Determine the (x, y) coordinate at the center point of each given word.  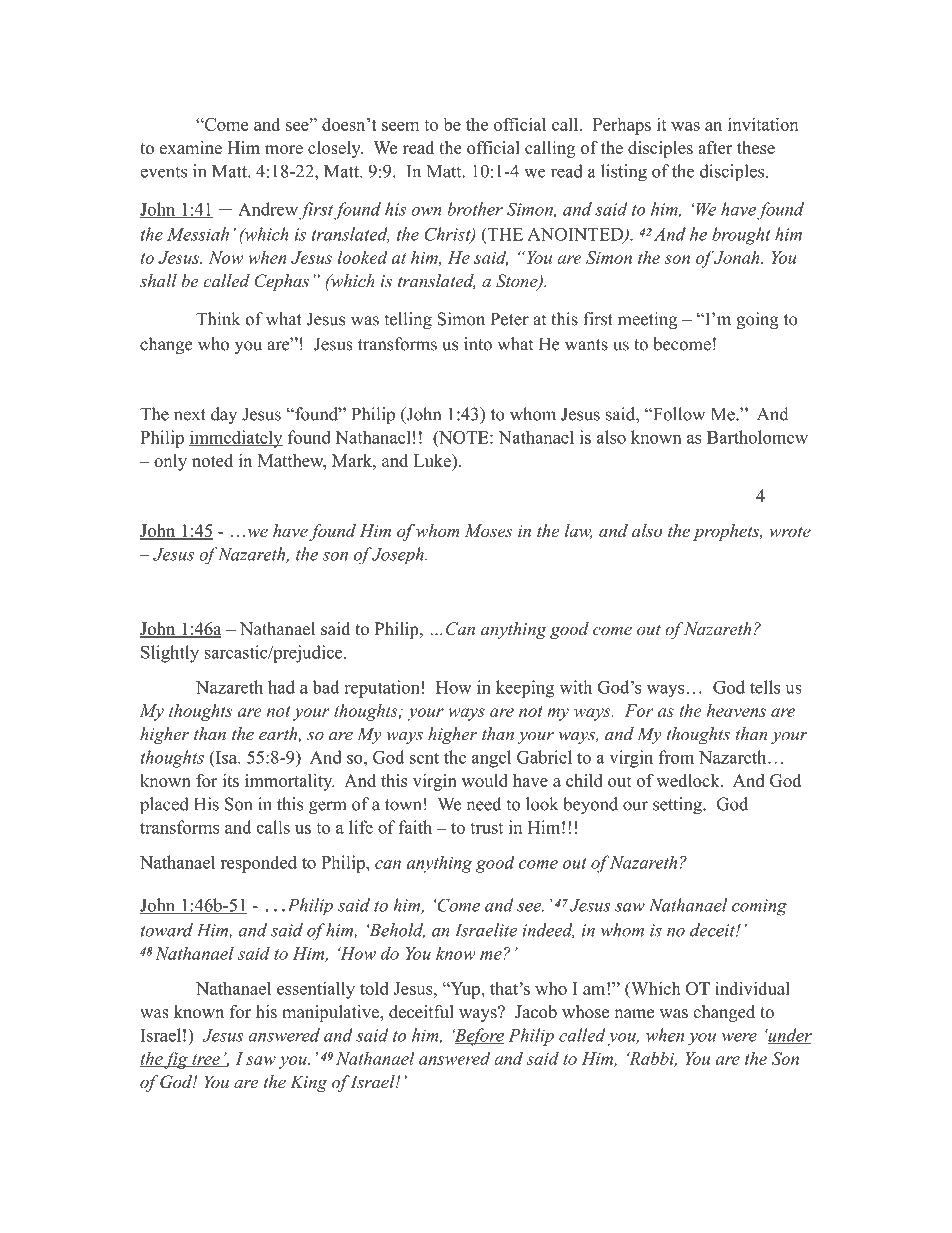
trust (486, 828)
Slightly (170, 654)
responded (259, 864)
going (757, 320)
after (715, 147)
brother (475, 209)
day (224, 415)
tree (206, 1060)
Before (478, 1037)
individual (752, 988)
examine (191, 147)
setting (678, 806)
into (478, 344)
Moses (488, 530)
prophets (727, 532)
